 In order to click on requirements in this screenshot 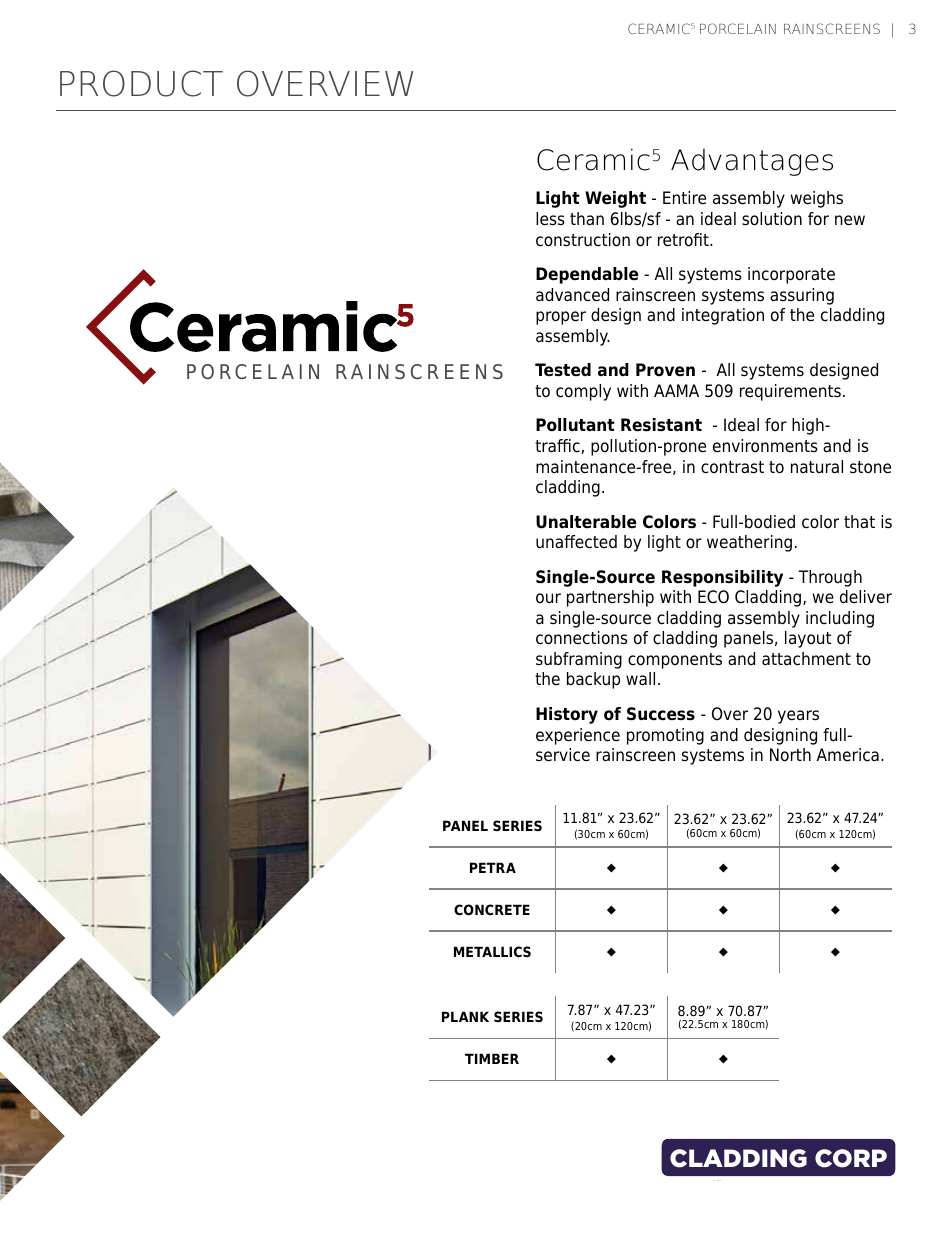, I will do `click(790, 392)`.
